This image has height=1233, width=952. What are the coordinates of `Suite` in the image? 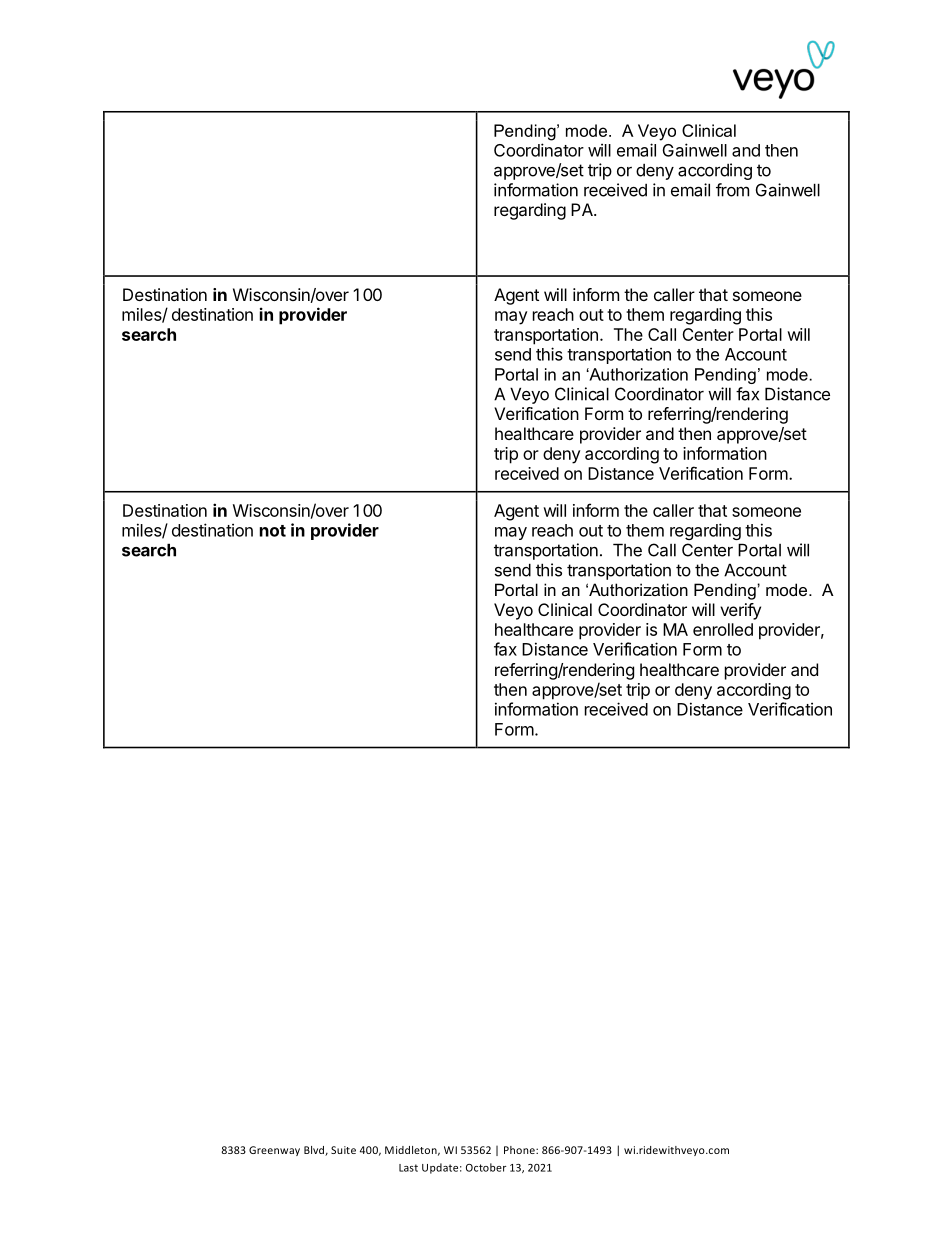 It's located at (343, 1150).
